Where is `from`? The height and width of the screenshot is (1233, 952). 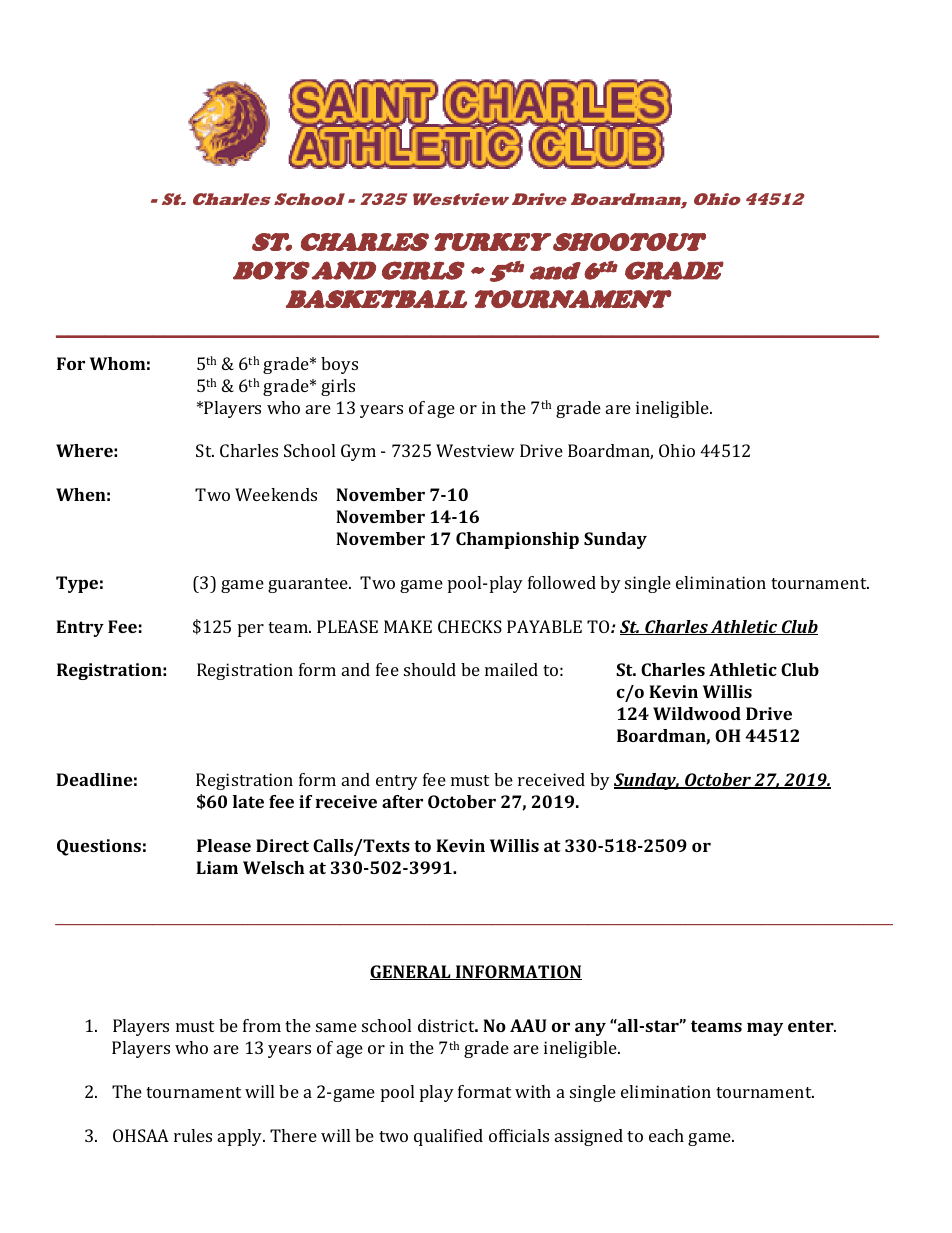 from is located at coordinates (262, 1025).
